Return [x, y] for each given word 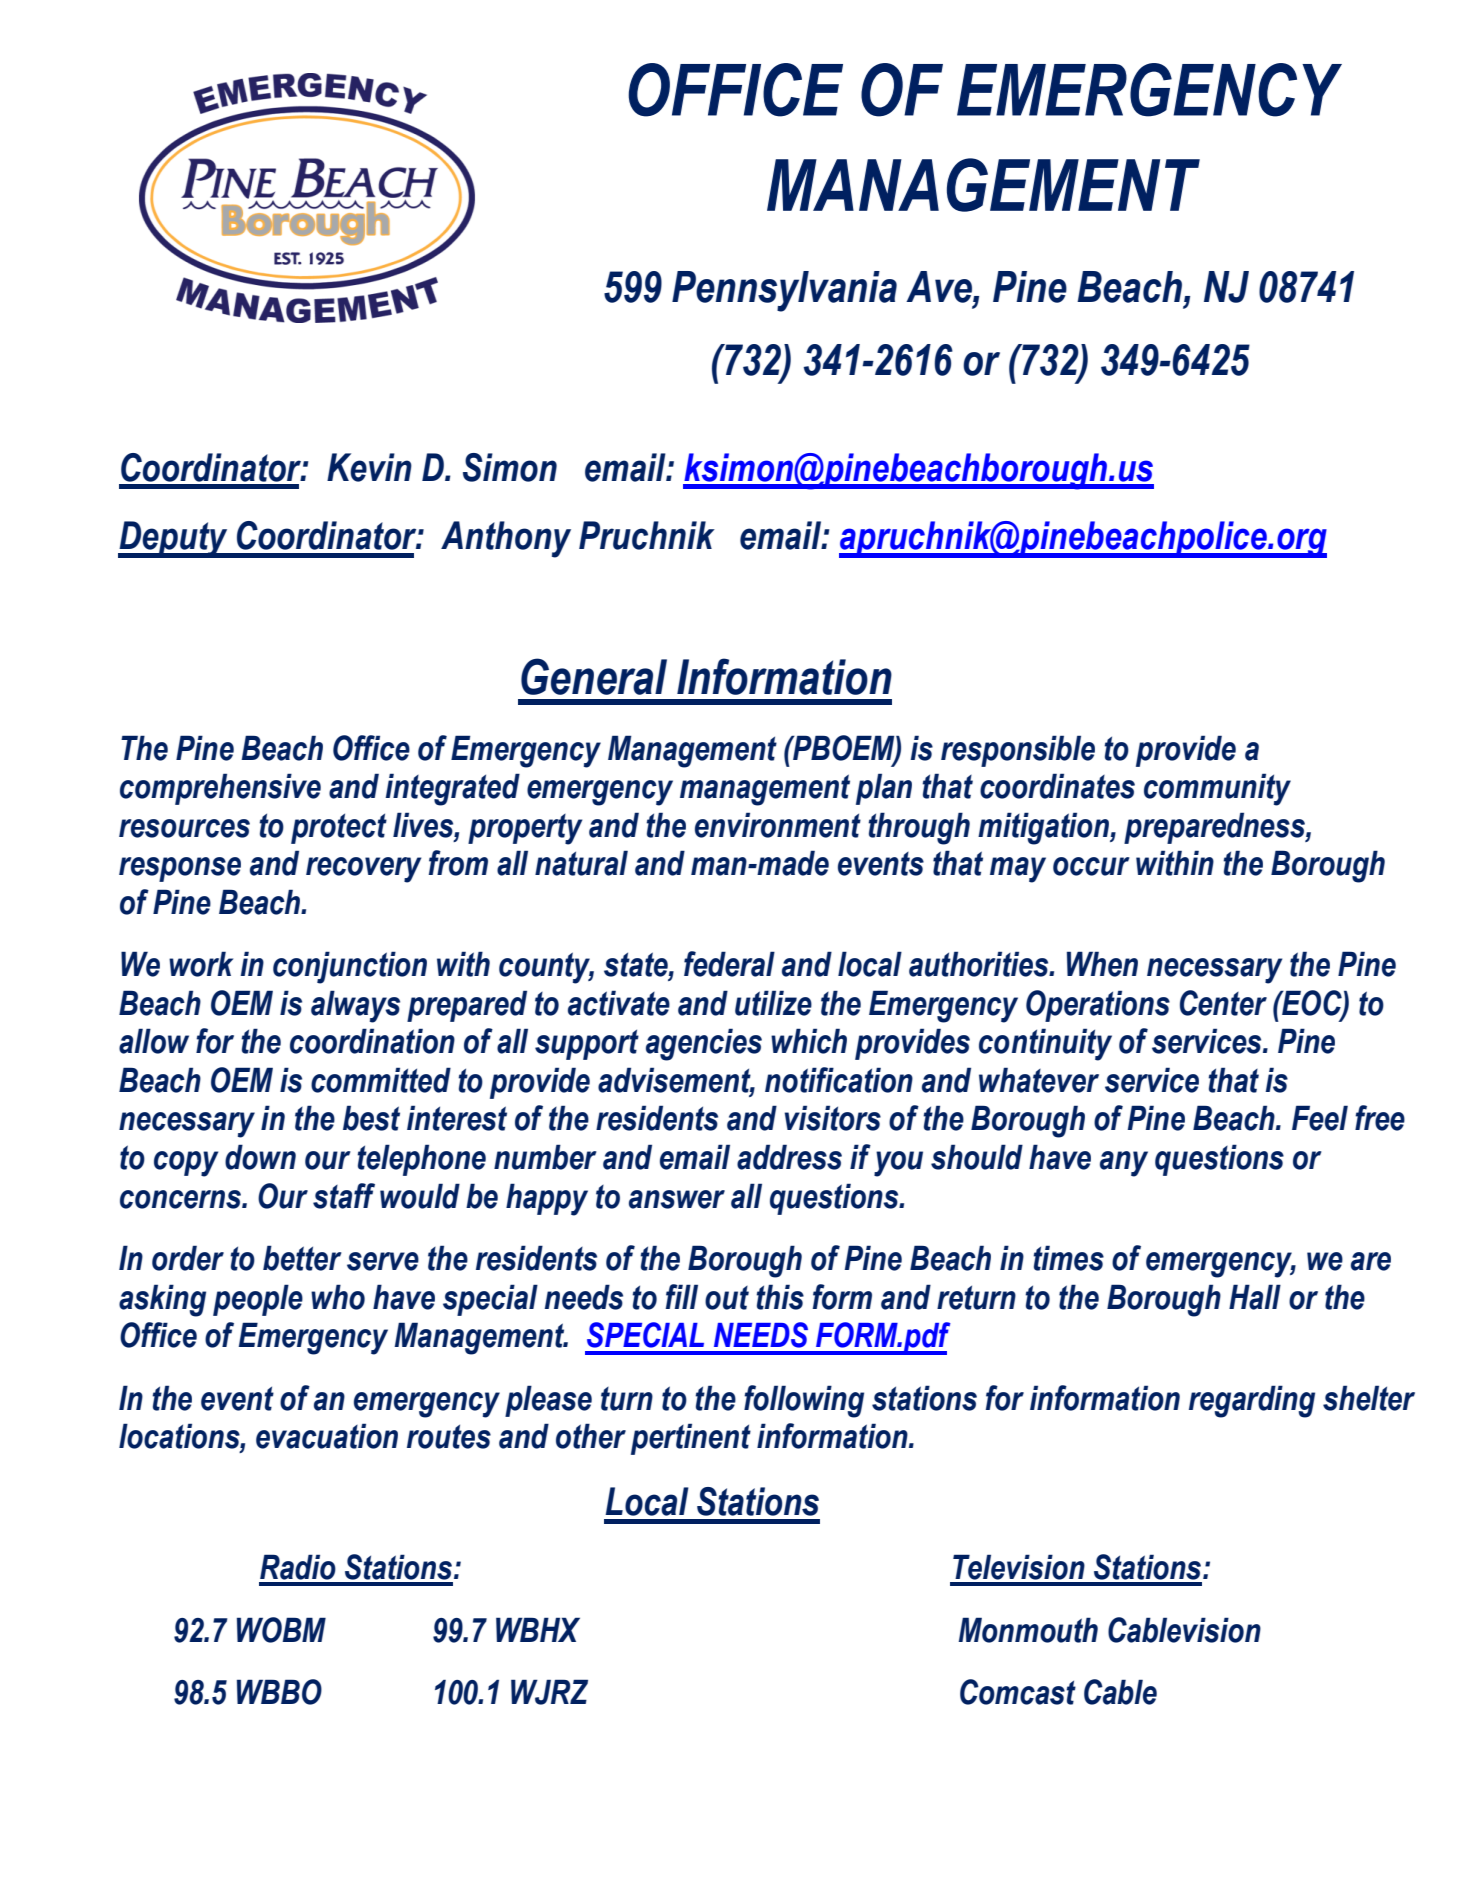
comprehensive [220, 789]
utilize [773, 1003]
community [1217, 789]
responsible [1018, 751]
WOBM [281, 1630]
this [780, 1297]
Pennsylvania [784, 291]
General [594, 676]
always [355, 1006]
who [338, 1297]
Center [1223, 1003]
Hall [1255, 1297]
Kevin [369, 467]
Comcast [1018, 1692]
